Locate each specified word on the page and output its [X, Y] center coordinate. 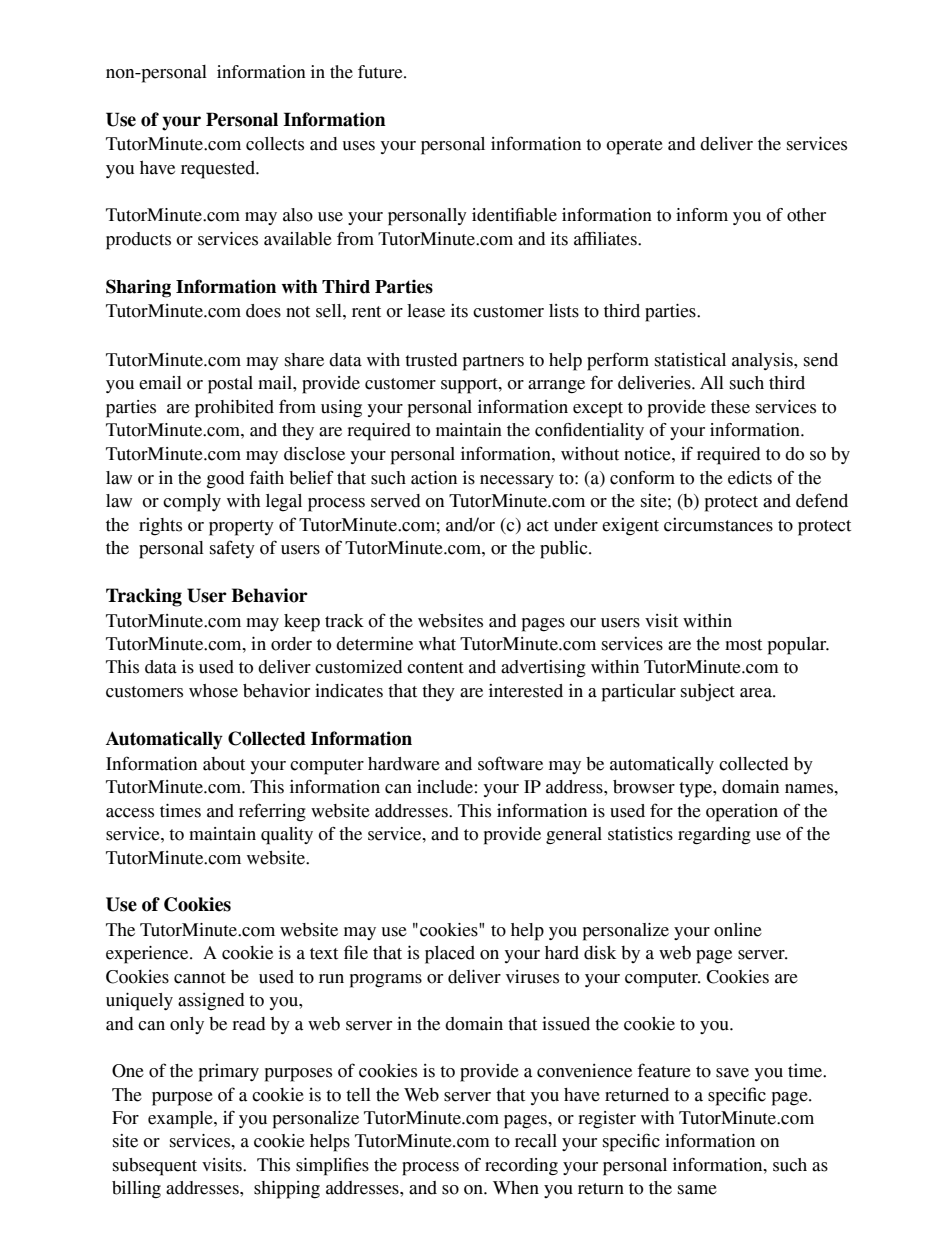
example [181, 1120]
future [381, 72]
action [434, 478]
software [510, 763]
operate [634, 147]
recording [521, 1166]
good [225, 480]
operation [742, 813]
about [224, 764]
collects [275, 144]
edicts [750, 478]
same [697, 1190]
